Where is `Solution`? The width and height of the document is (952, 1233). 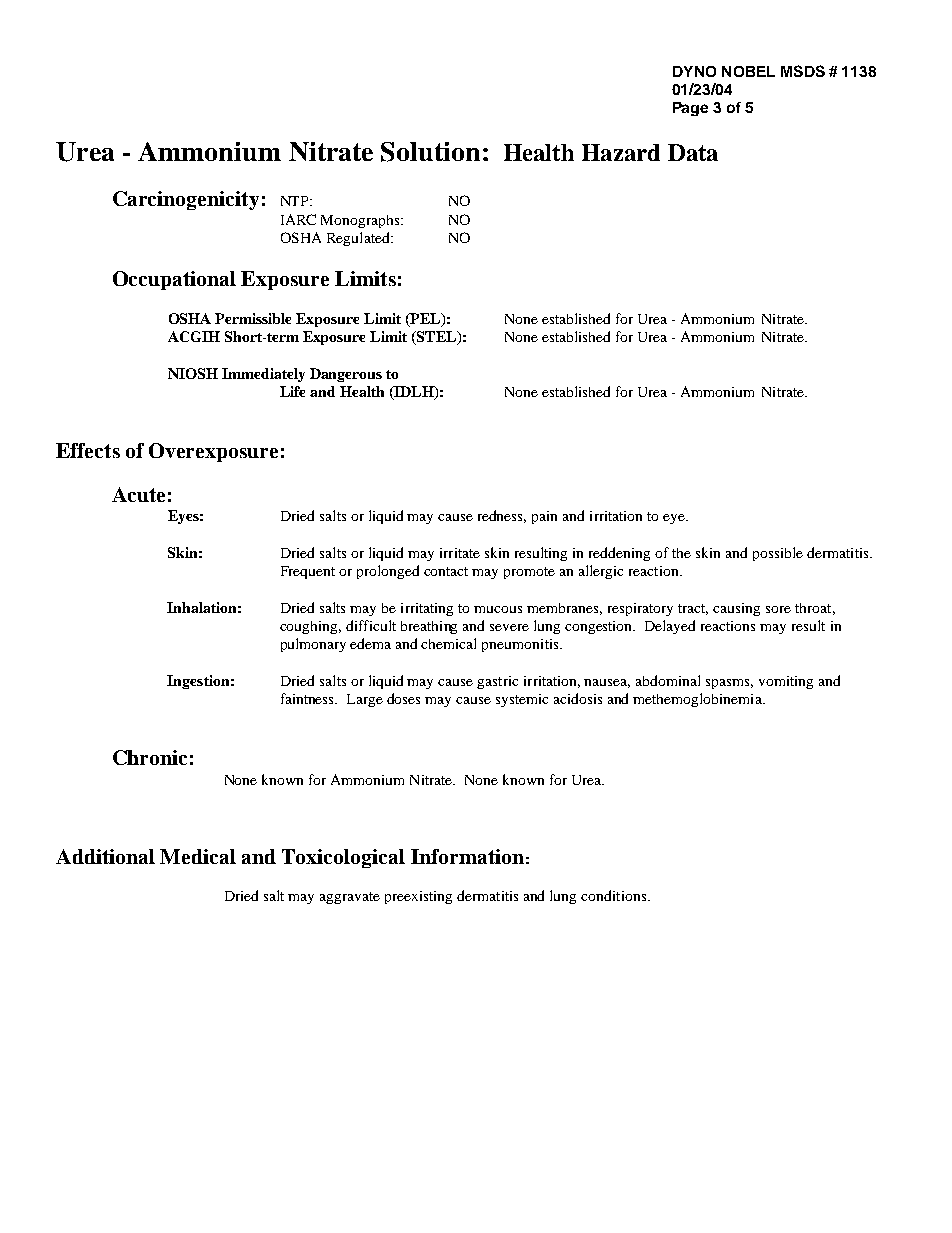 Solution is located at coordinates (430, 152).
